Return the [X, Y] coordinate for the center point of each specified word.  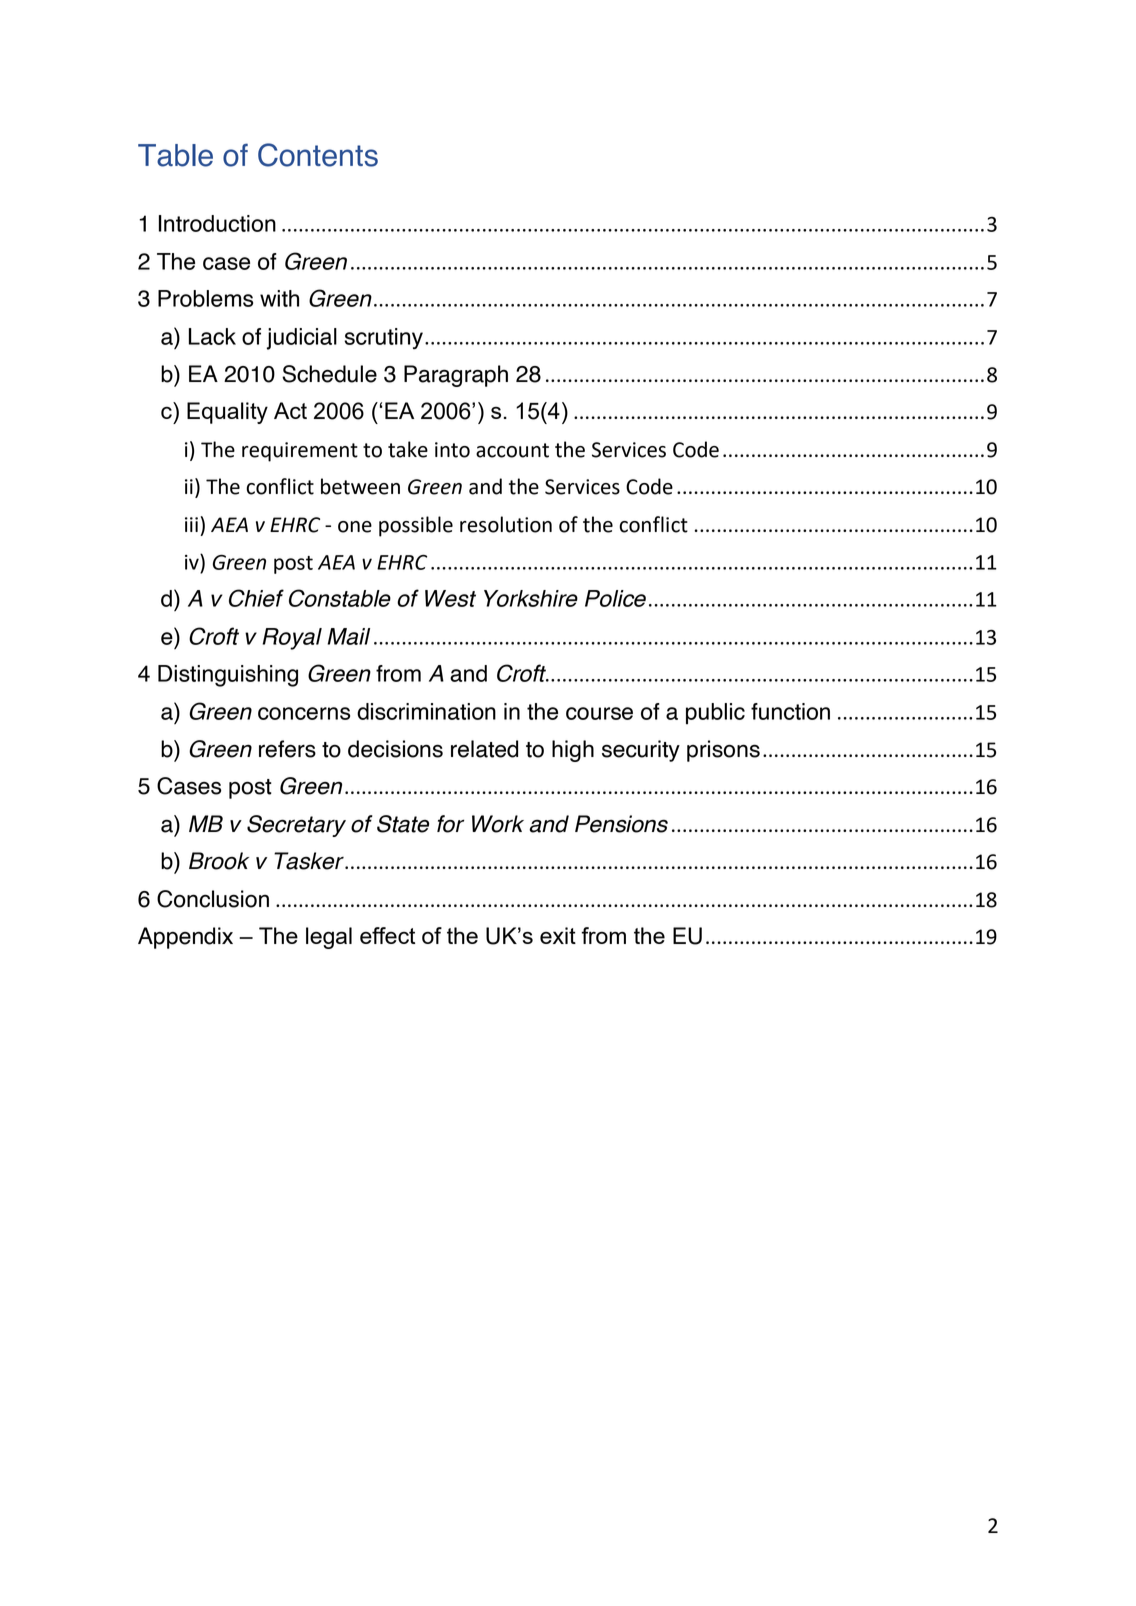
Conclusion [213, 899]
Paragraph [456, 376]
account [512, 450]
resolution [506, 524]
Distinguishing [228, 676]
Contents [318, 155]
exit [558, 935]
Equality [227, 413]
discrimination [426, 711]
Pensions [621, 824]
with [279, 298]
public [715, 714]
